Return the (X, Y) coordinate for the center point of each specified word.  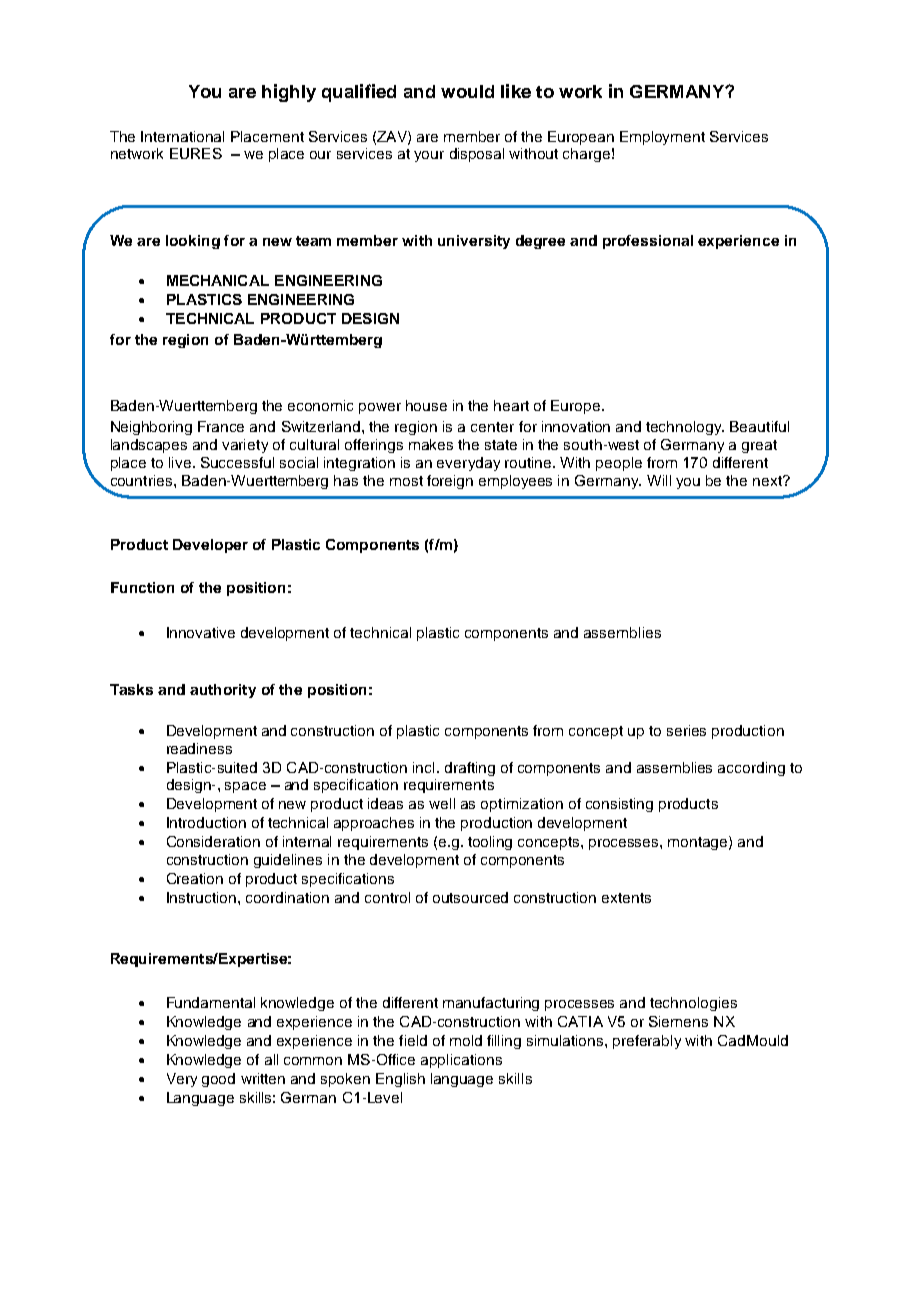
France (221, 426)
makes (431, 444)
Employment (662, 138)
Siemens (678, 1021)
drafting (470, 769)
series (686, 730)
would (467, 91)
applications (461, 1061)
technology (685, 428)
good (218, 1080)
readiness (199, 748)
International (182, 136)
